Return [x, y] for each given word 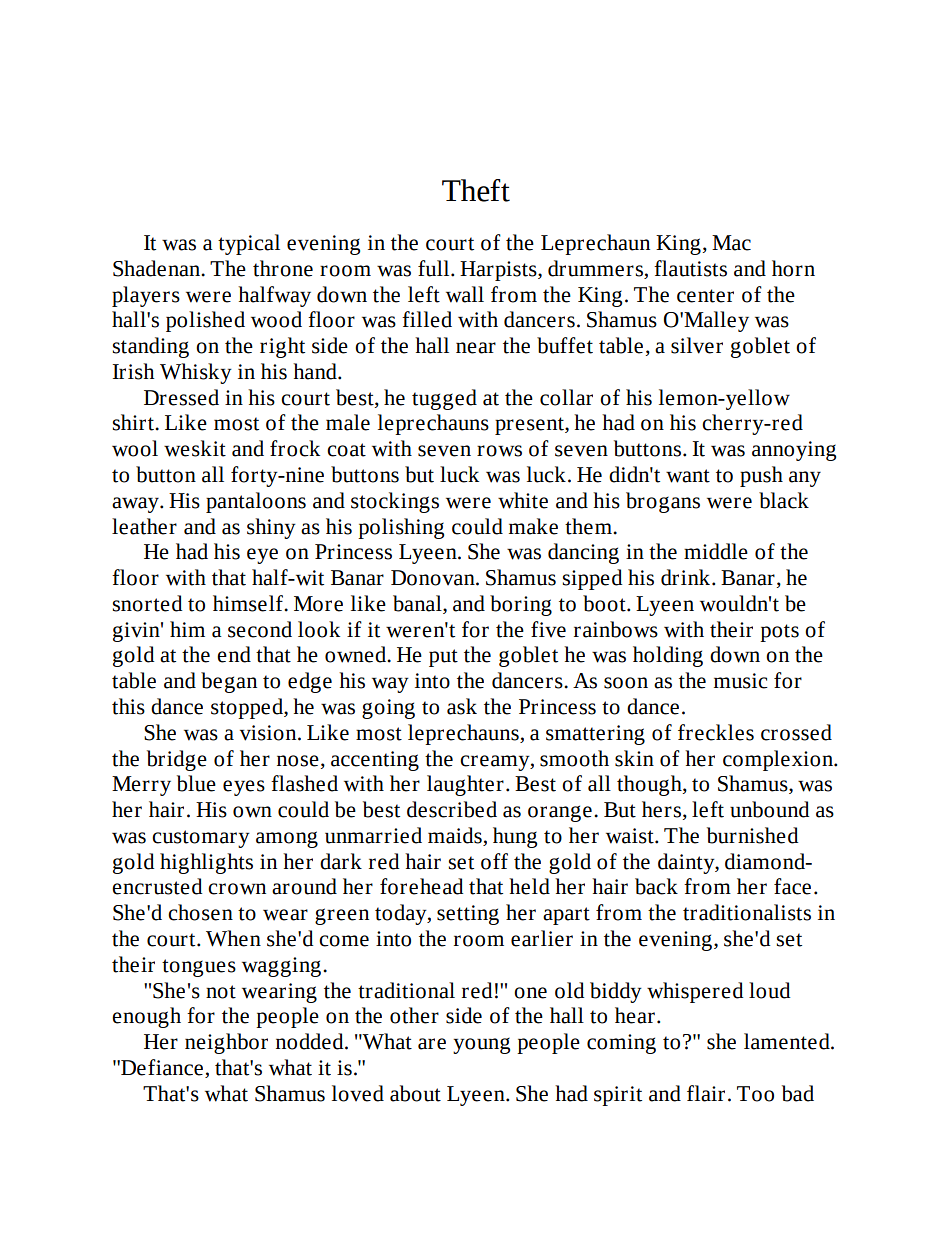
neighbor [226, 1043]
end [234, 654]
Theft [476, 190]
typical [249, 244]
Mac [731, 243]
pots [779, 633]
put [443, 658]
